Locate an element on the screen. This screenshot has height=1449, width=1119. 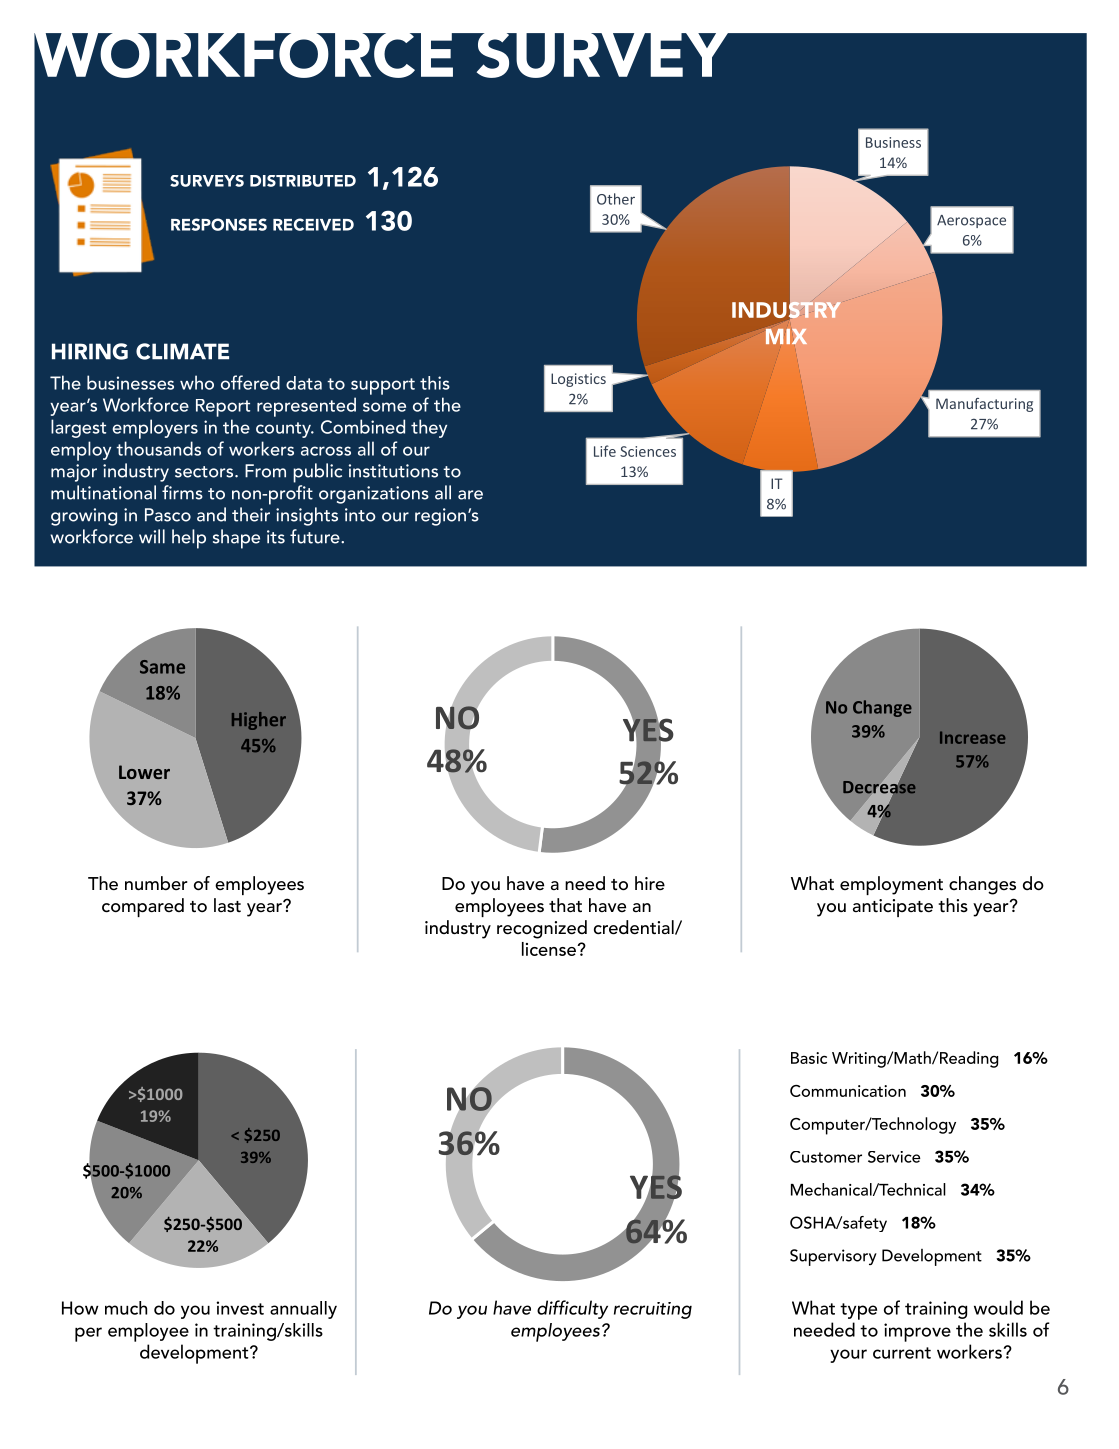
into is located at coordinates (360, 515).
